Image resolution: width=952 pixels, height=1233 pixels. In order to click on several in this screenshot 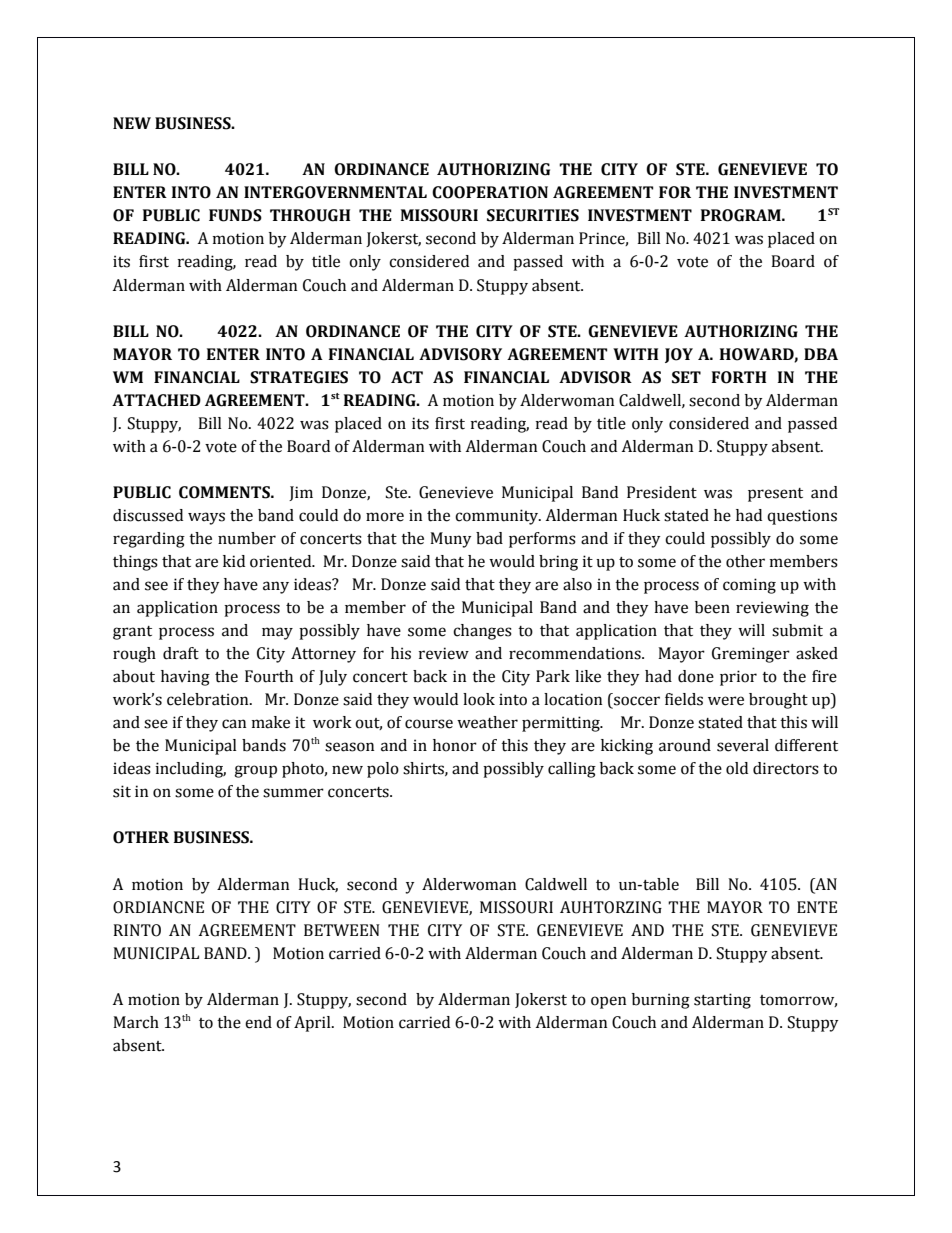, I will do `click(743, 745)`.
